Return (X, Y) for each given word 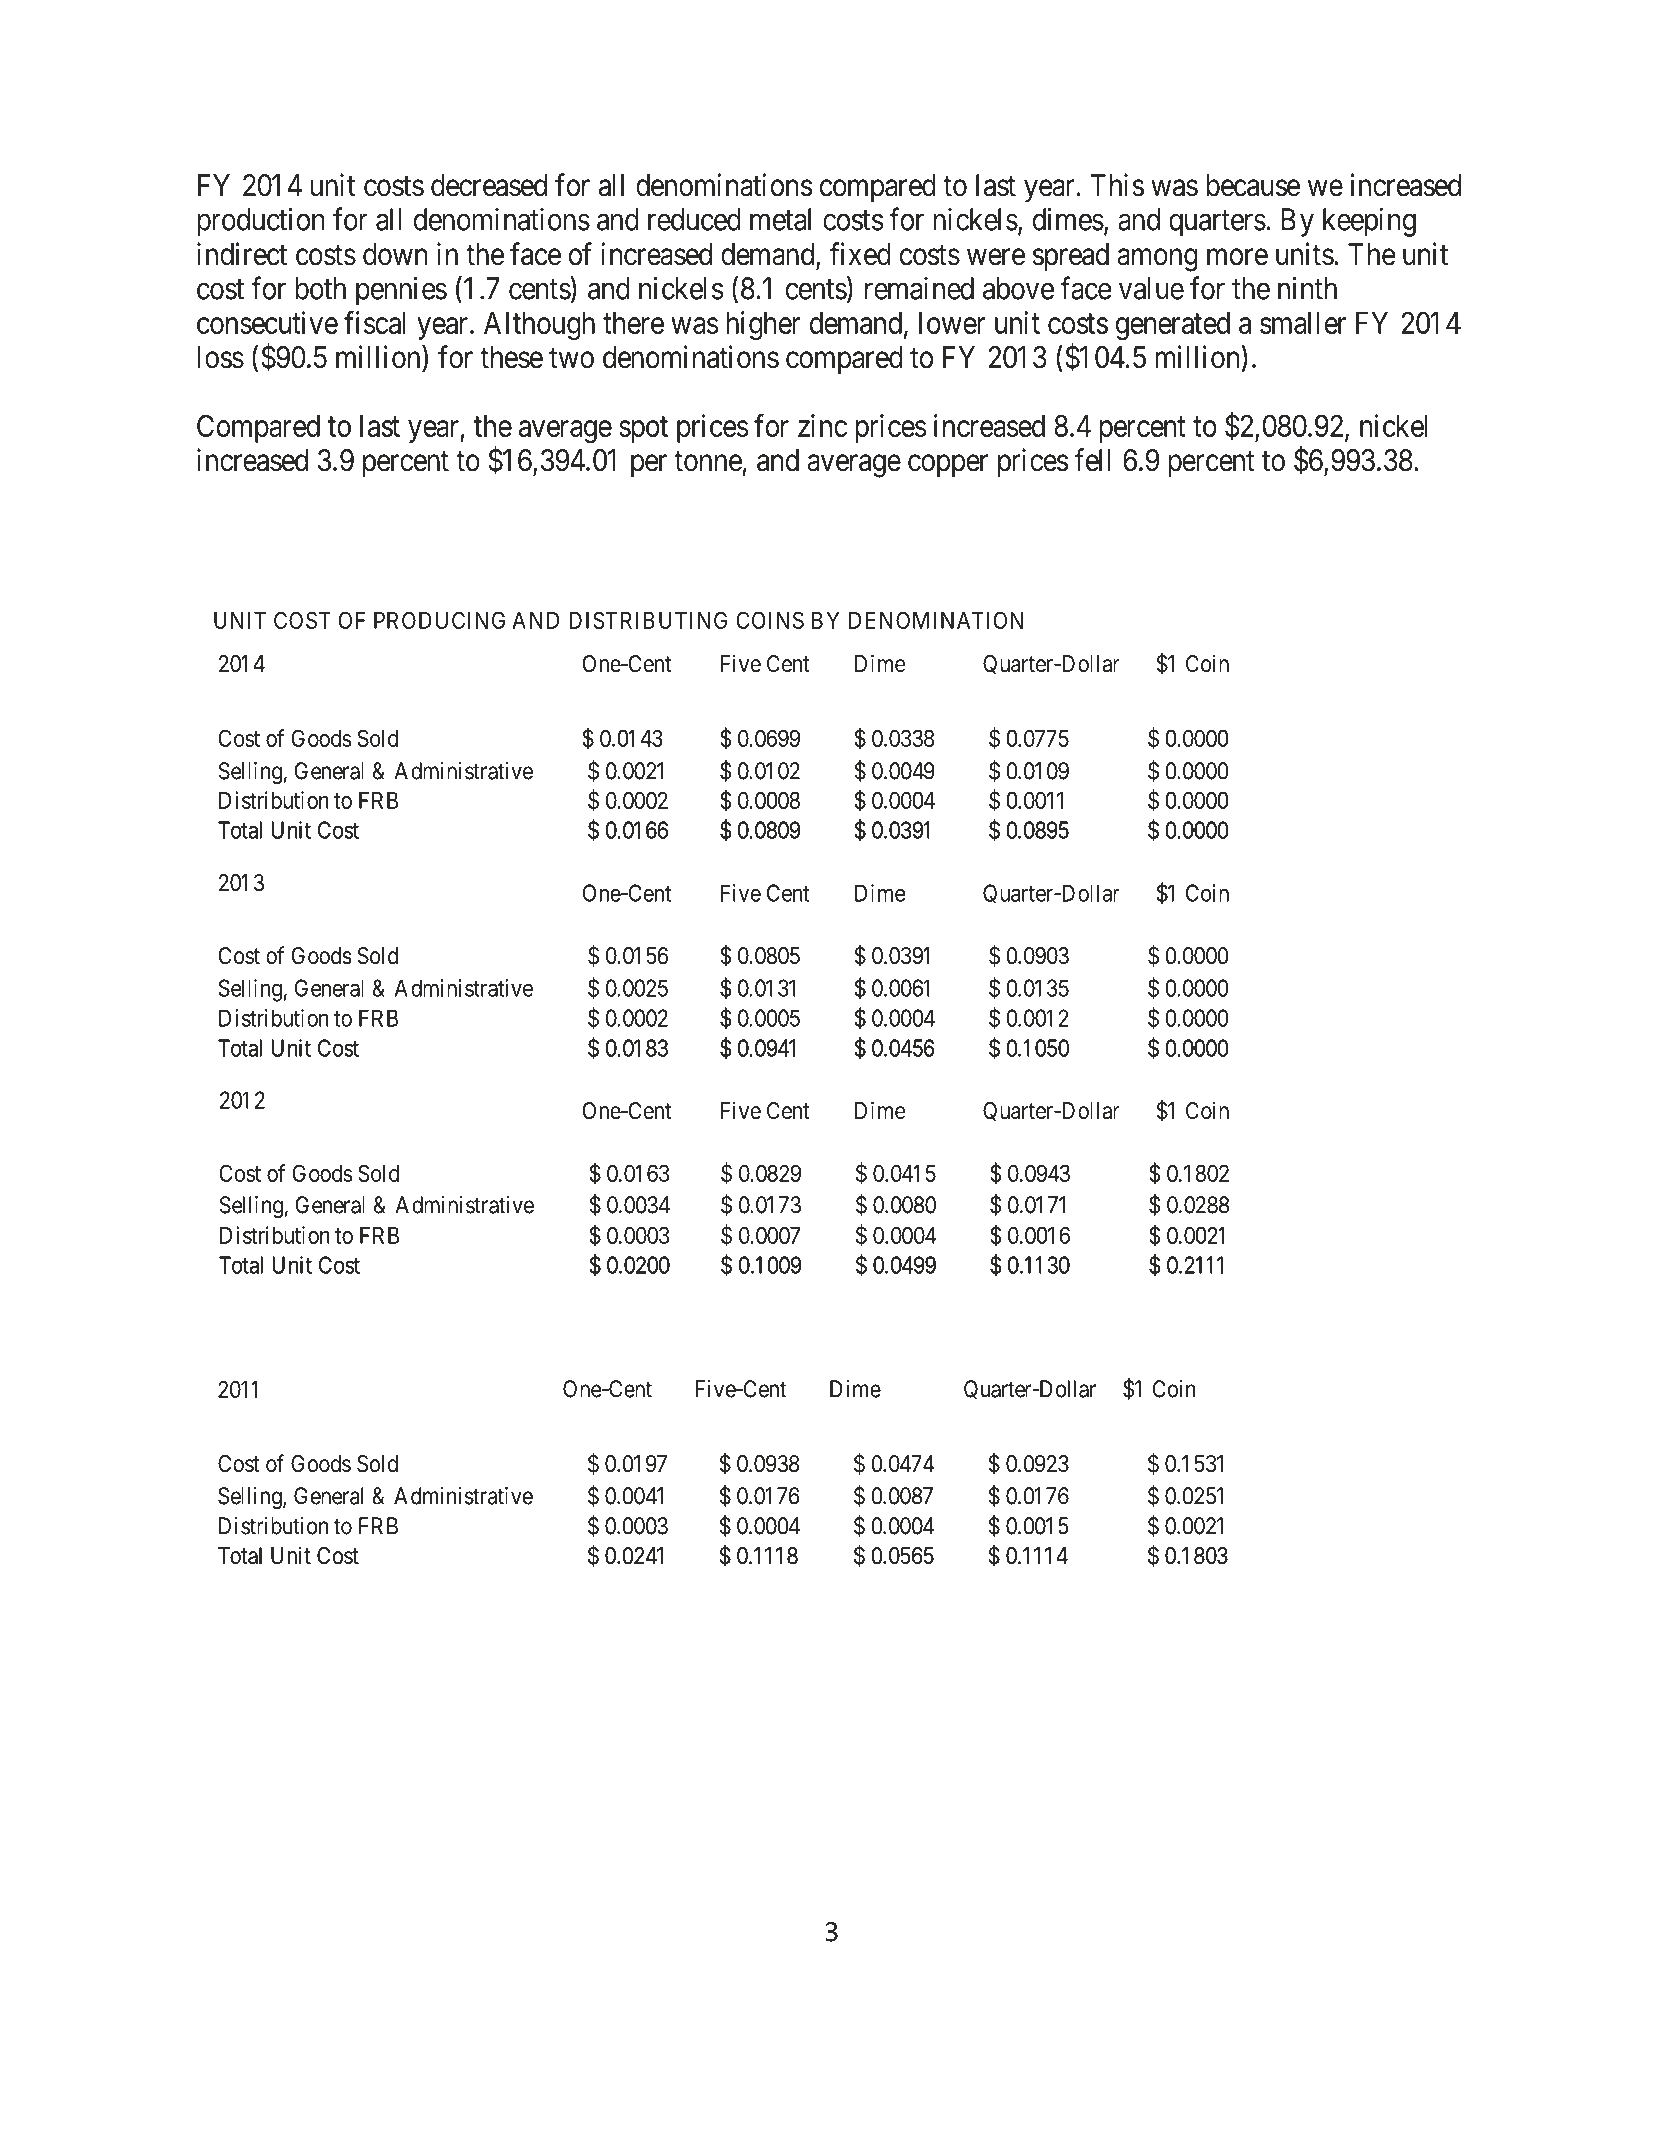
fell (1092, 460)
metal (780, 219)
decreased (489, 185)
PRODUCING (439, 620)
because (1253, 185)
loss (221, 357)
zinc (822, 425)
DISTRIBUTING (648, 620)
